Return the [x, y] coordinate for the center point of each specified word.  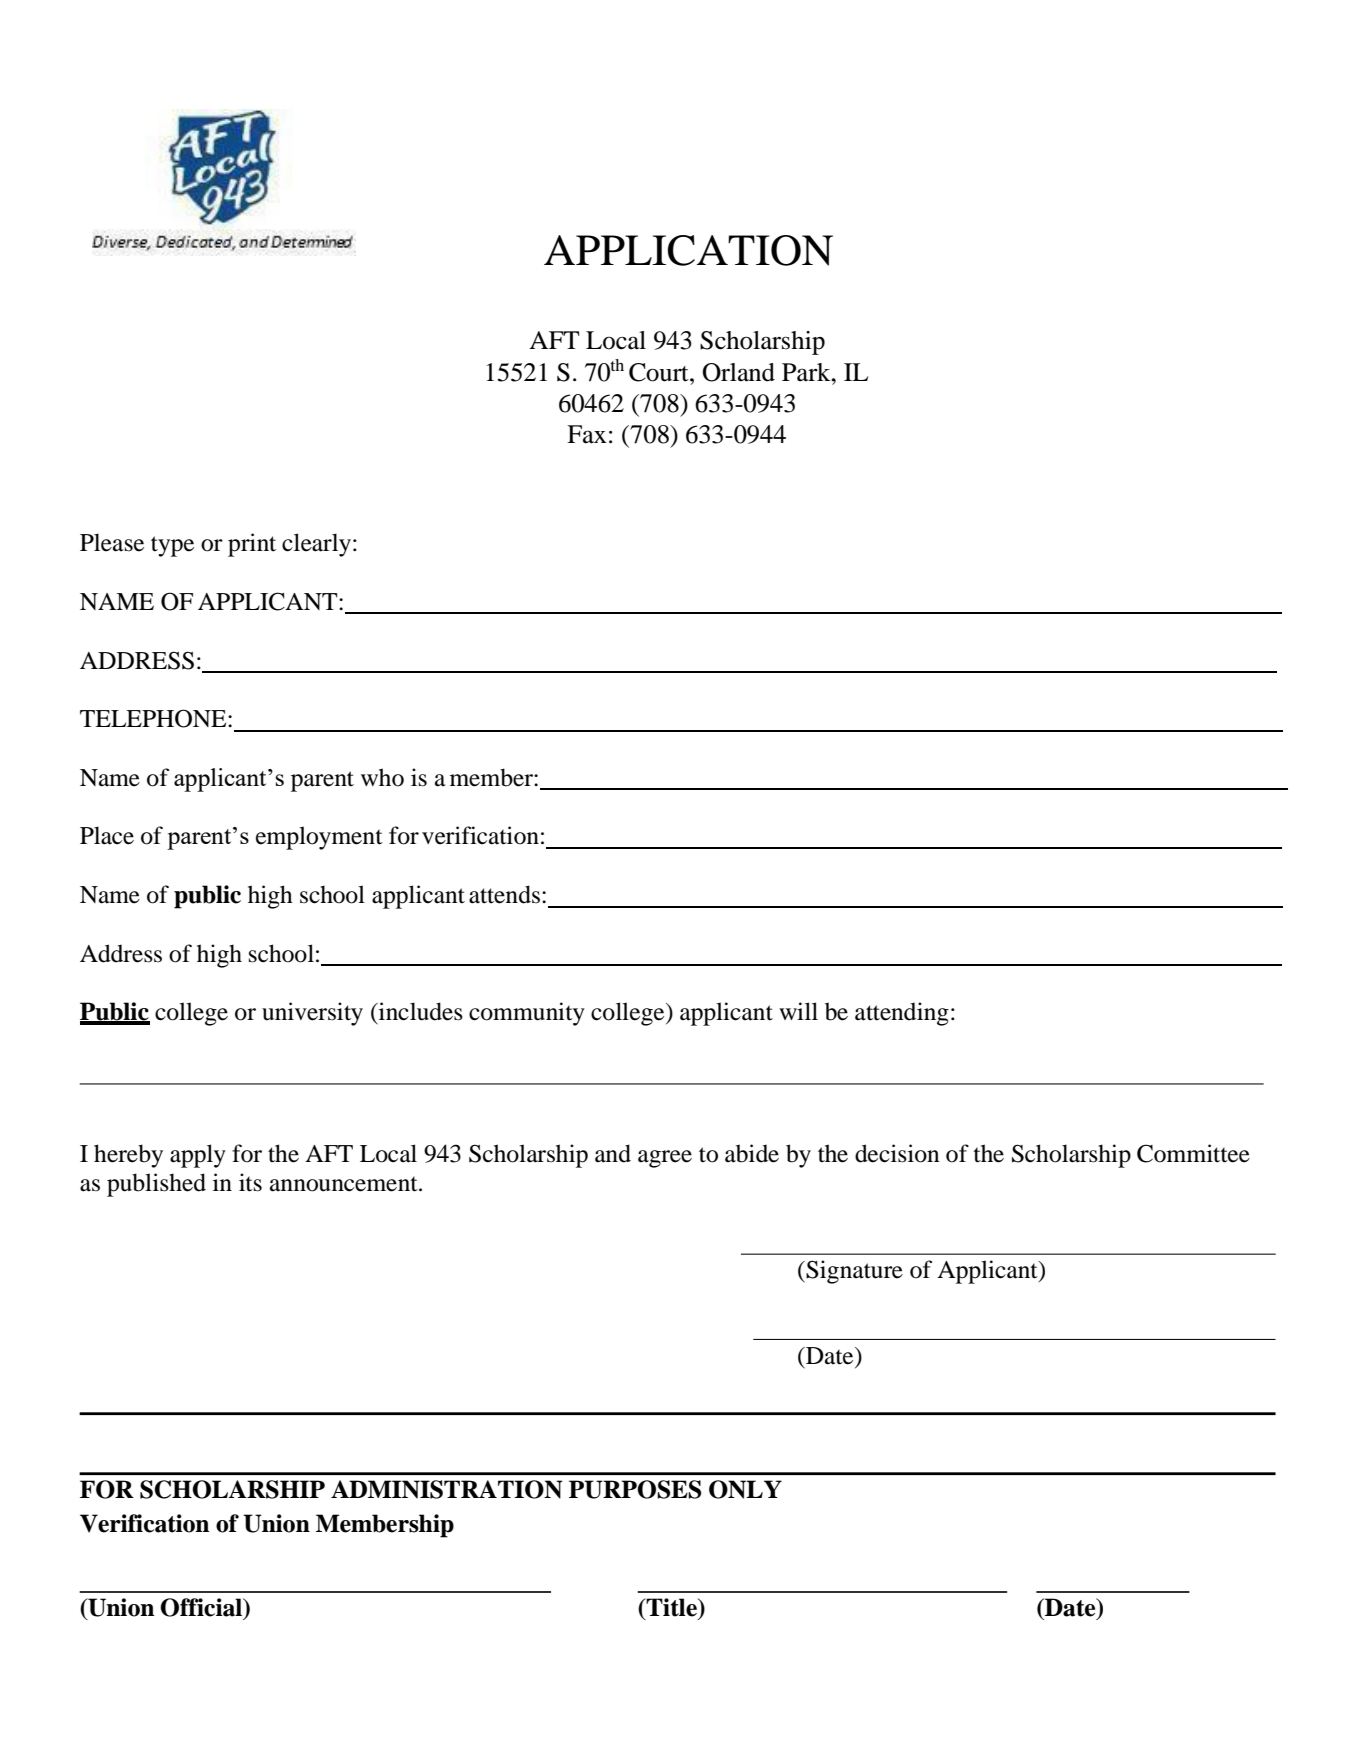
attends [504, 894]
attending [902, 1014]
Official [202, 1607]
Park [807, 372]
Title [672, 1607]
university [312, 1014]
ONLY [745, 1489]
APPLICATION [688, 250]
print [252, 545]
